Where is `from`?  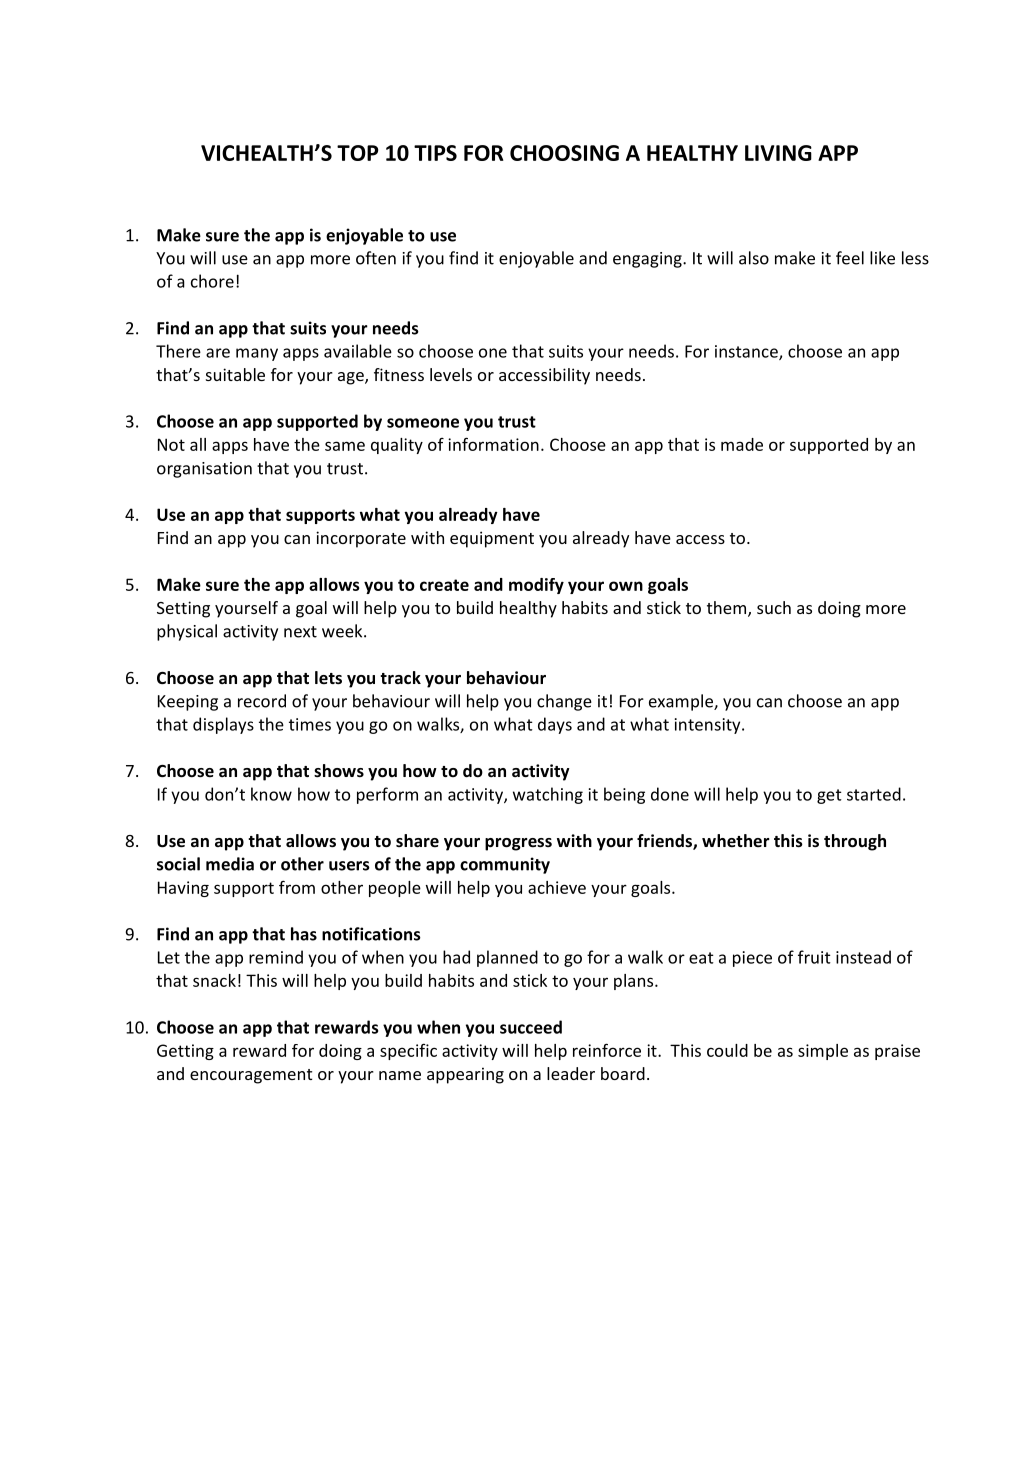 from is located at coordinates (297, 887).
